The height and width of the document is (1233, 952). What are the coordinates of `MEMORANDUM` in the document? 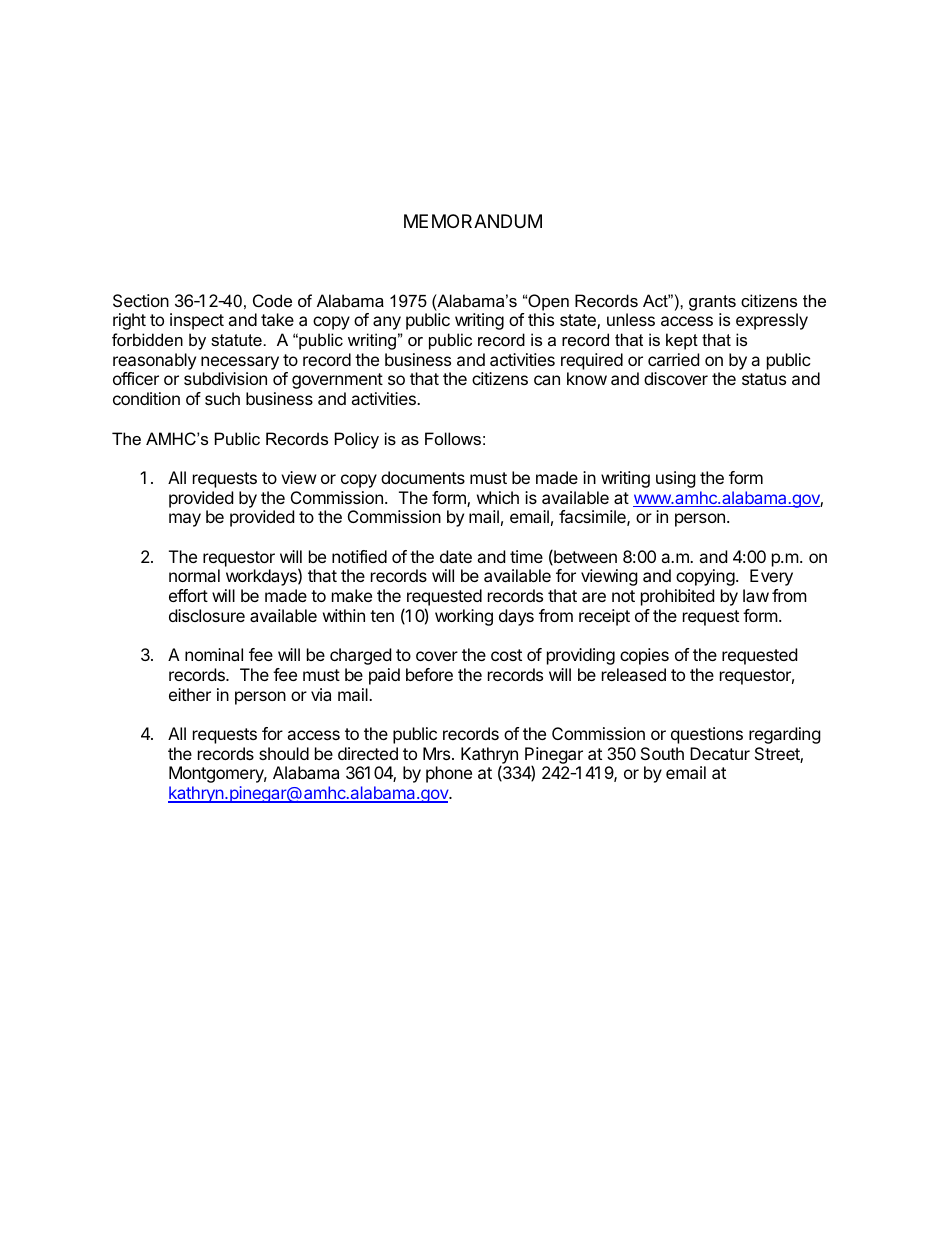 It's located at (473, 221).
